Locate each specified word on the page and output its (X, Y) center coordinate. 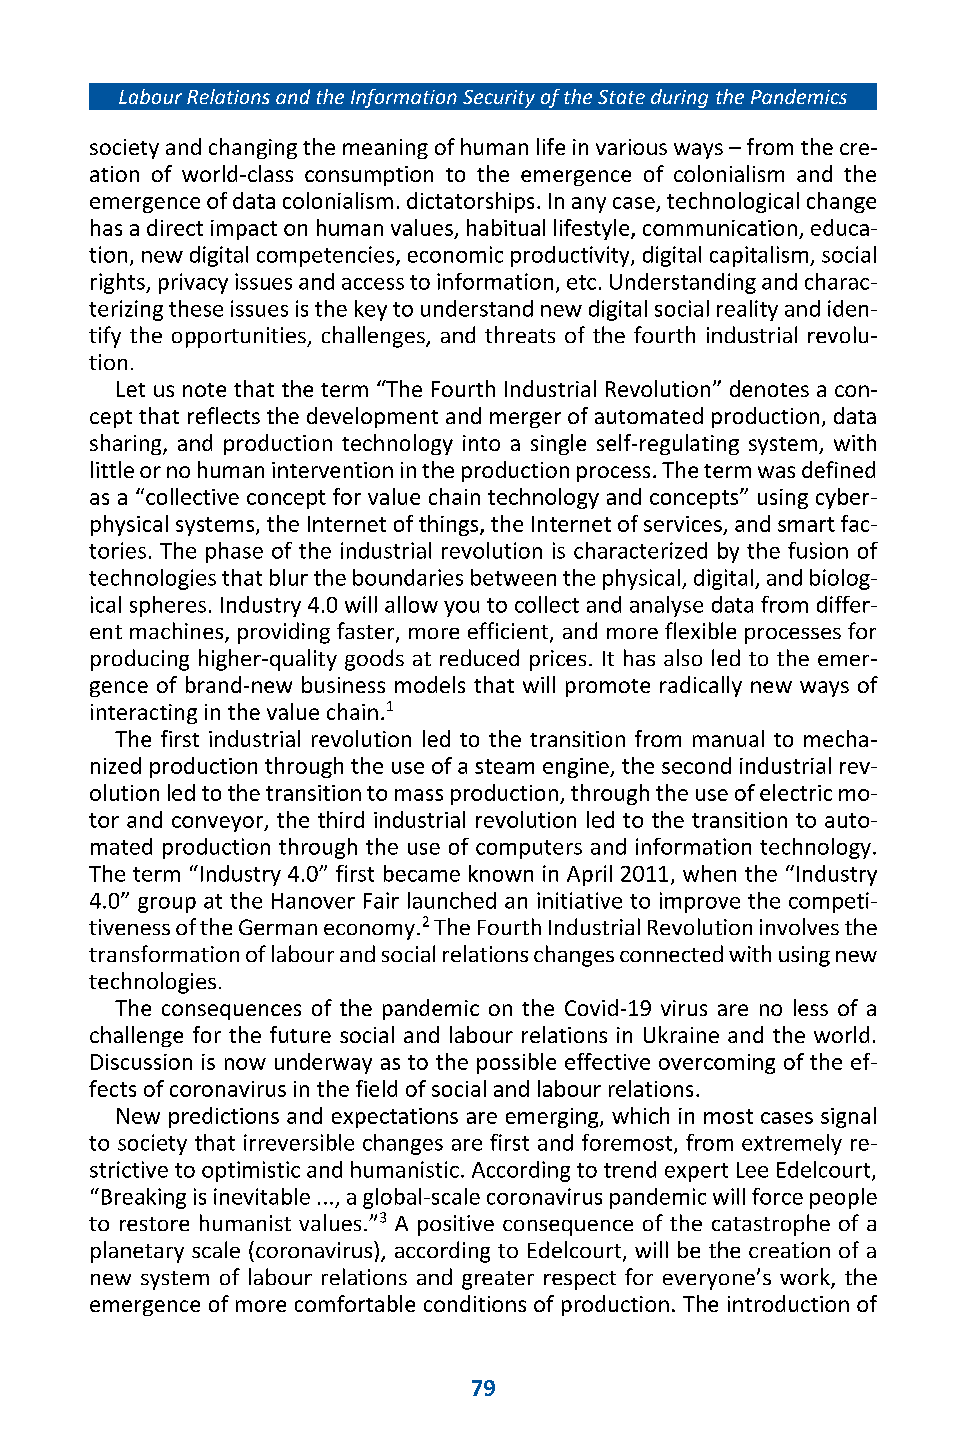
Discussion (141, 1062)
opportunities (240, 337)
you (461, 609)
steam (504, 766)
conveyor (219, 824)
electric (796, 792)
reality (747, 310)
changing (253, 148)
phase (234, 552)
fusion (818, 550)
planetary (137, 1252)
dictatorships (470, 202)
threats (520, 334)
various (631, 147)
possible (516, 1063)
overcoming (717, 1064)
